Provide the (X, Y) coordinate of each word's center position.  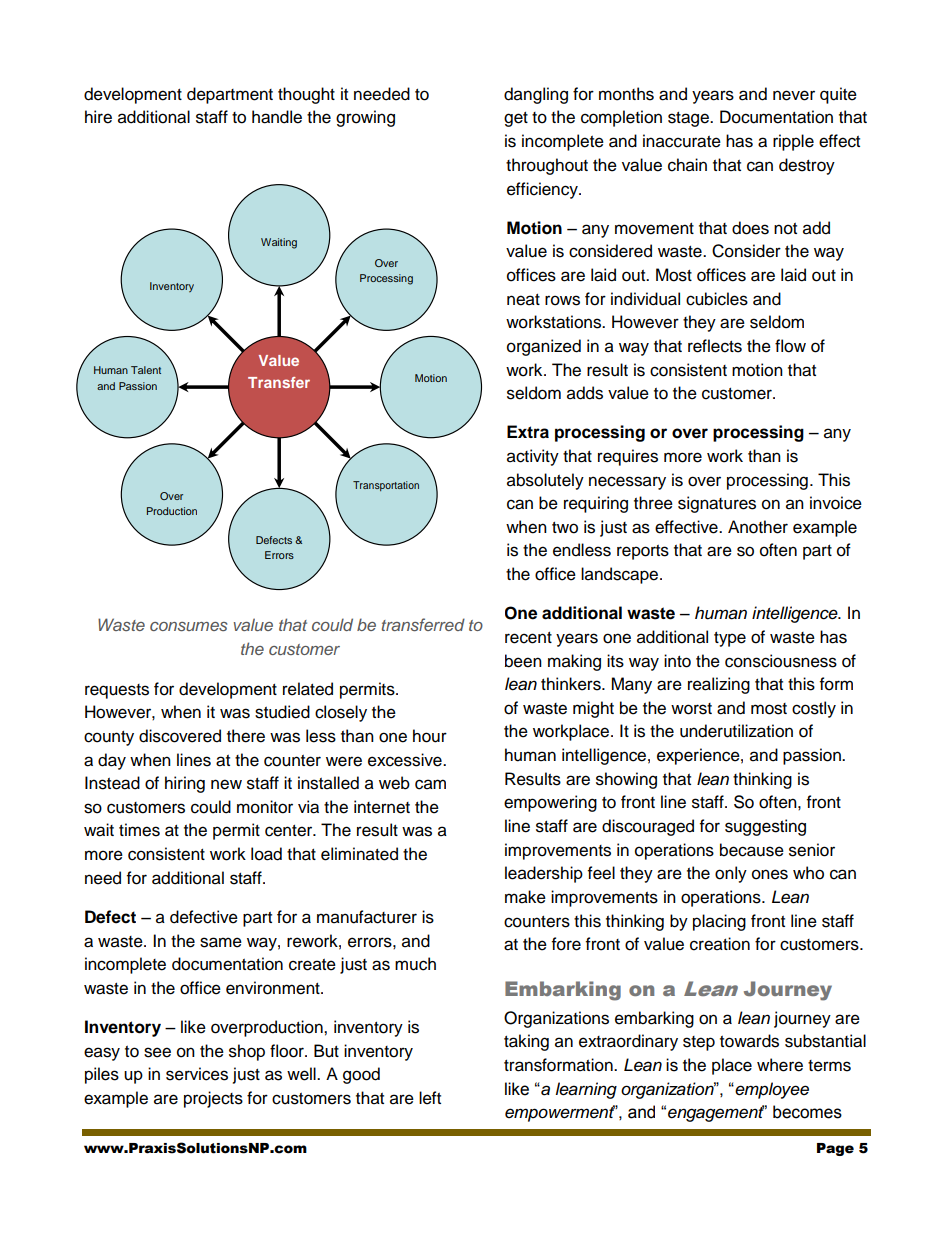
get (516, 119)
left (430, 1098)
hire (98, 117)
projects (213, 1099)
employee (771, 1090)
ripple (793, 142)
